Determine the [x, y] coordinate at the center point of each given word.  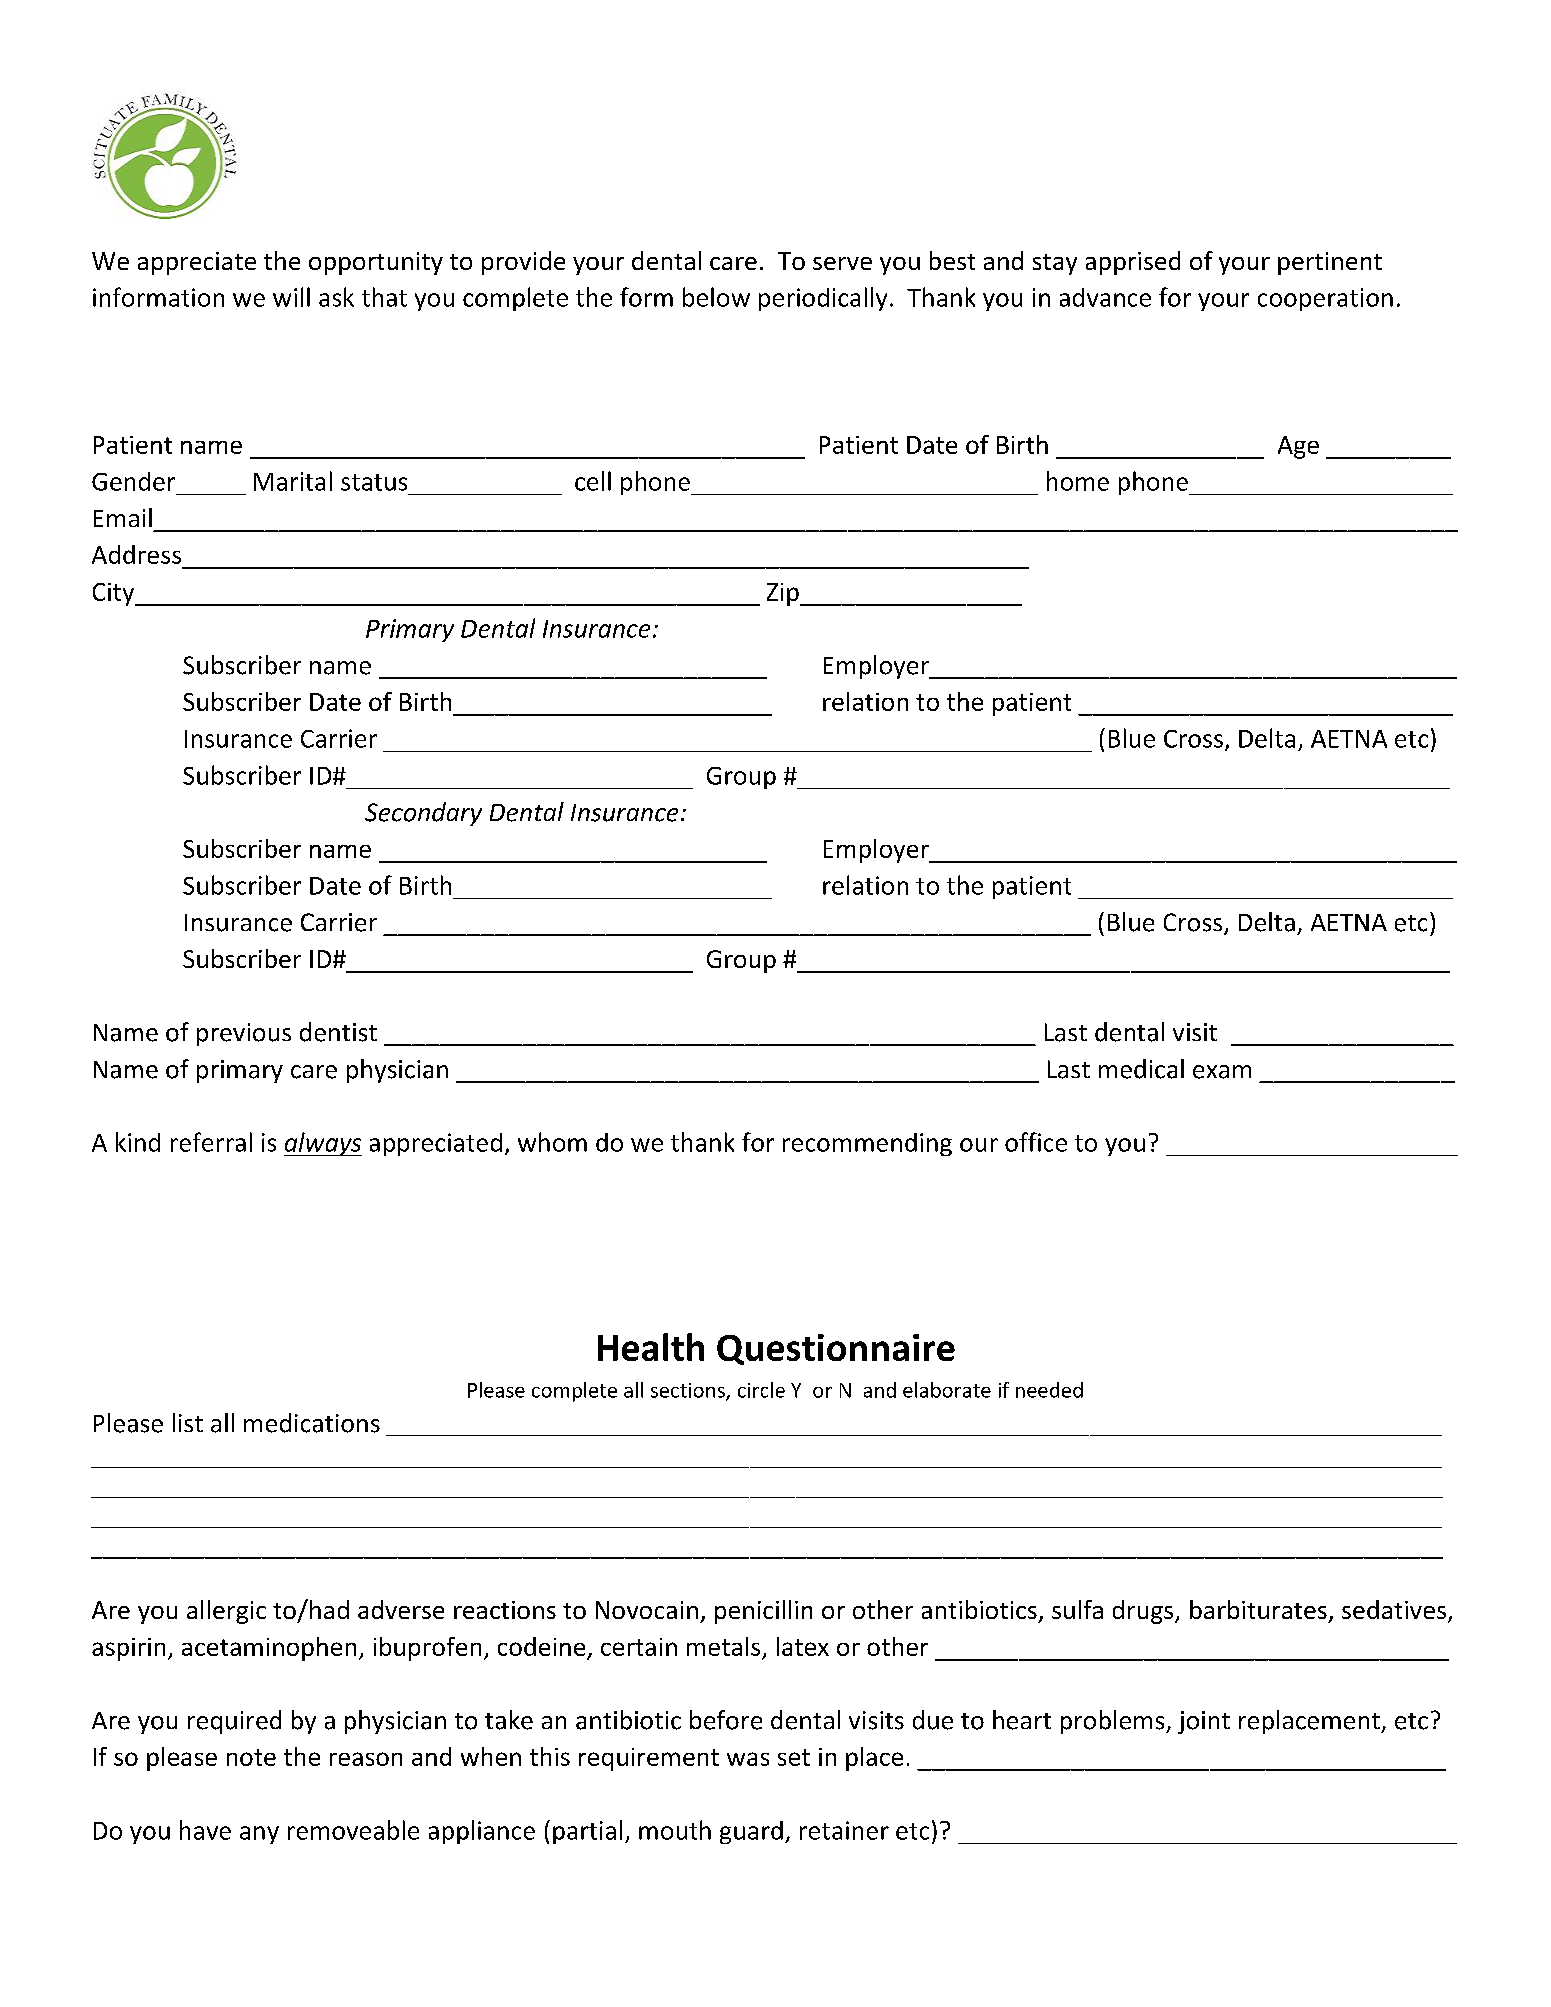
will [291, 297]
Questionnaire [836, 1349]
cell [593, 481]
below [716, 297]
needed [1049, 1390]
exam [1222, 1072]
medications [312, 1423]
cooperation [1325, 299]
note [251, 1757]
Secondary [423, 814]
